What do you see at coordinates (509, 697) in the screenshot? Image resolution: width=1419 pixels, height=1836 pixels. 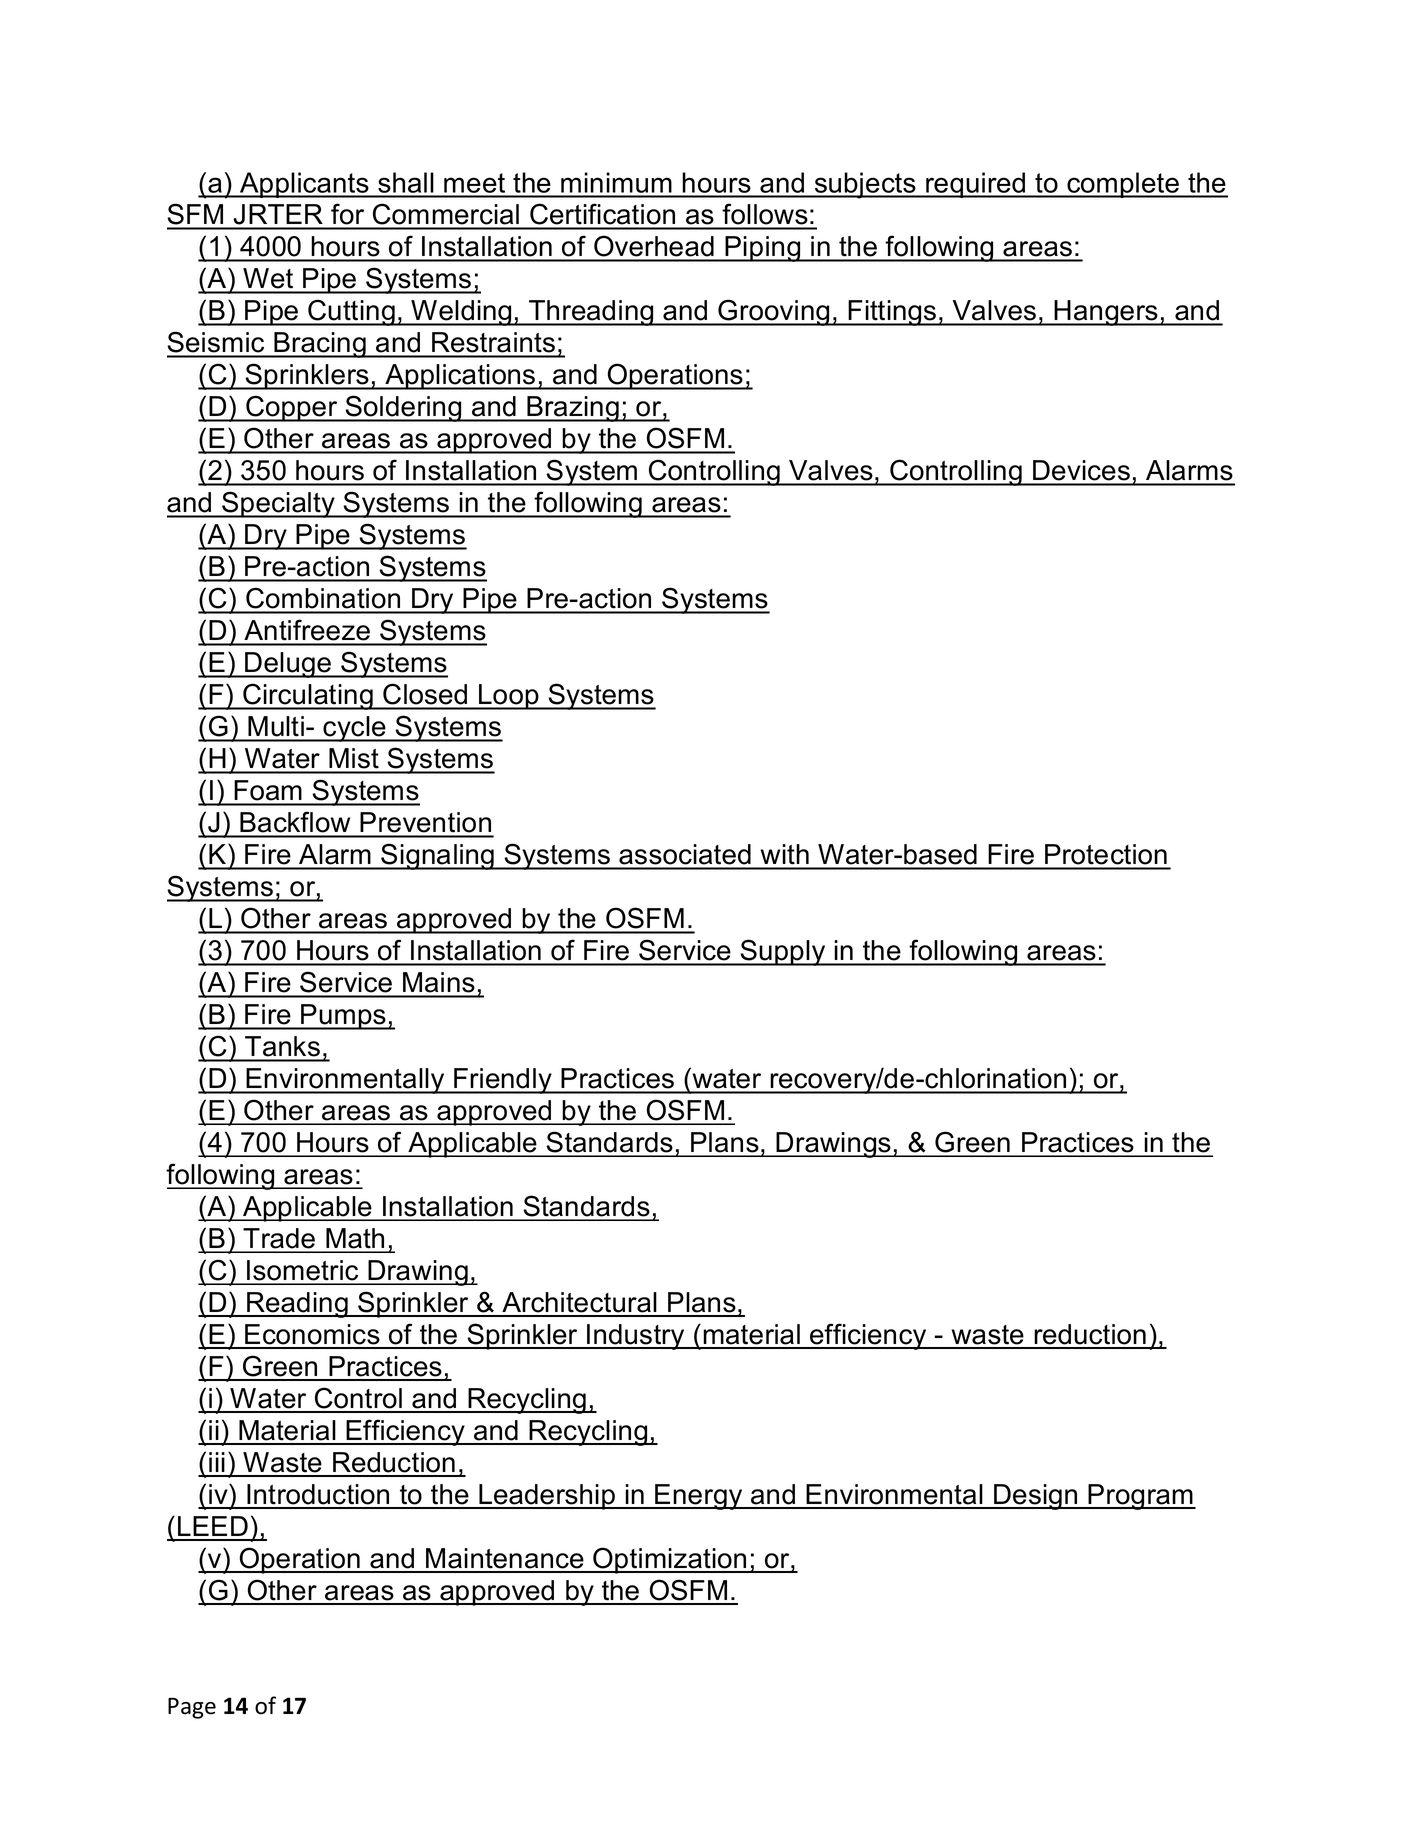 I see `Loop` at bounding box center [509, 697].
